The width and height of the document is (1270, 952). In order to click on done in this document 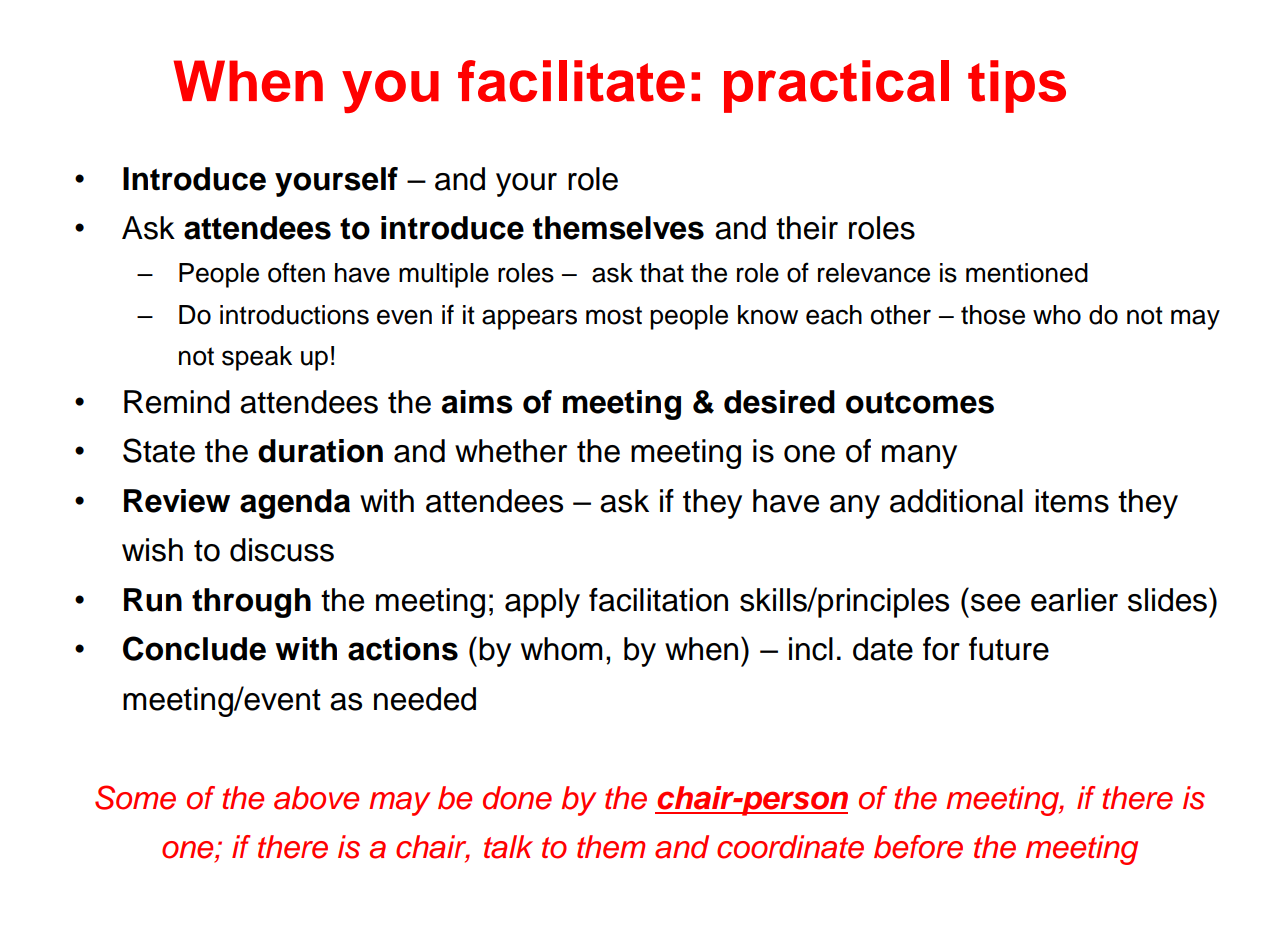, I will do `click(517, 798)`.
